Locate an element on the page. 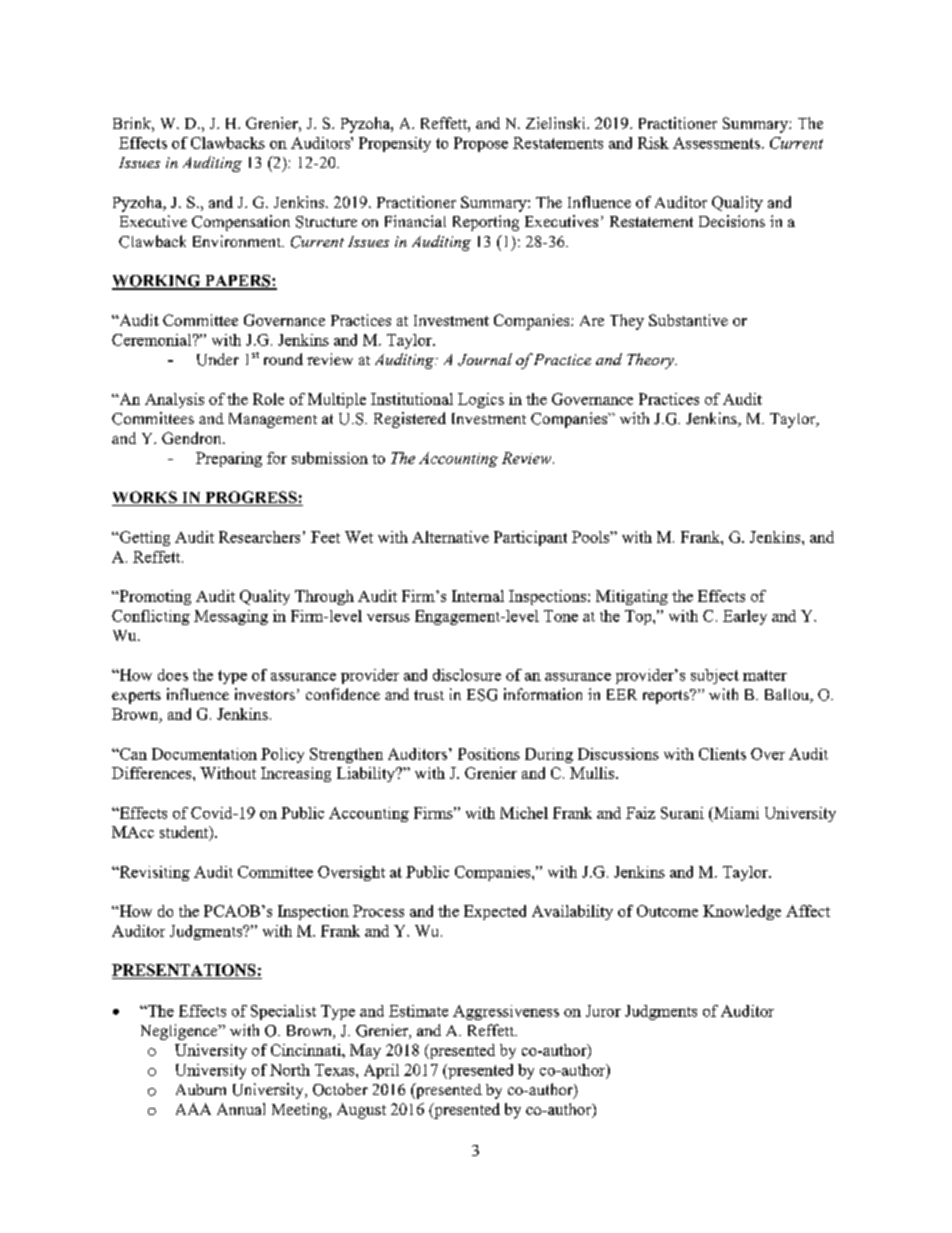 This page has height=1233, width=952. Theory is located at coordinates (652, 361).
